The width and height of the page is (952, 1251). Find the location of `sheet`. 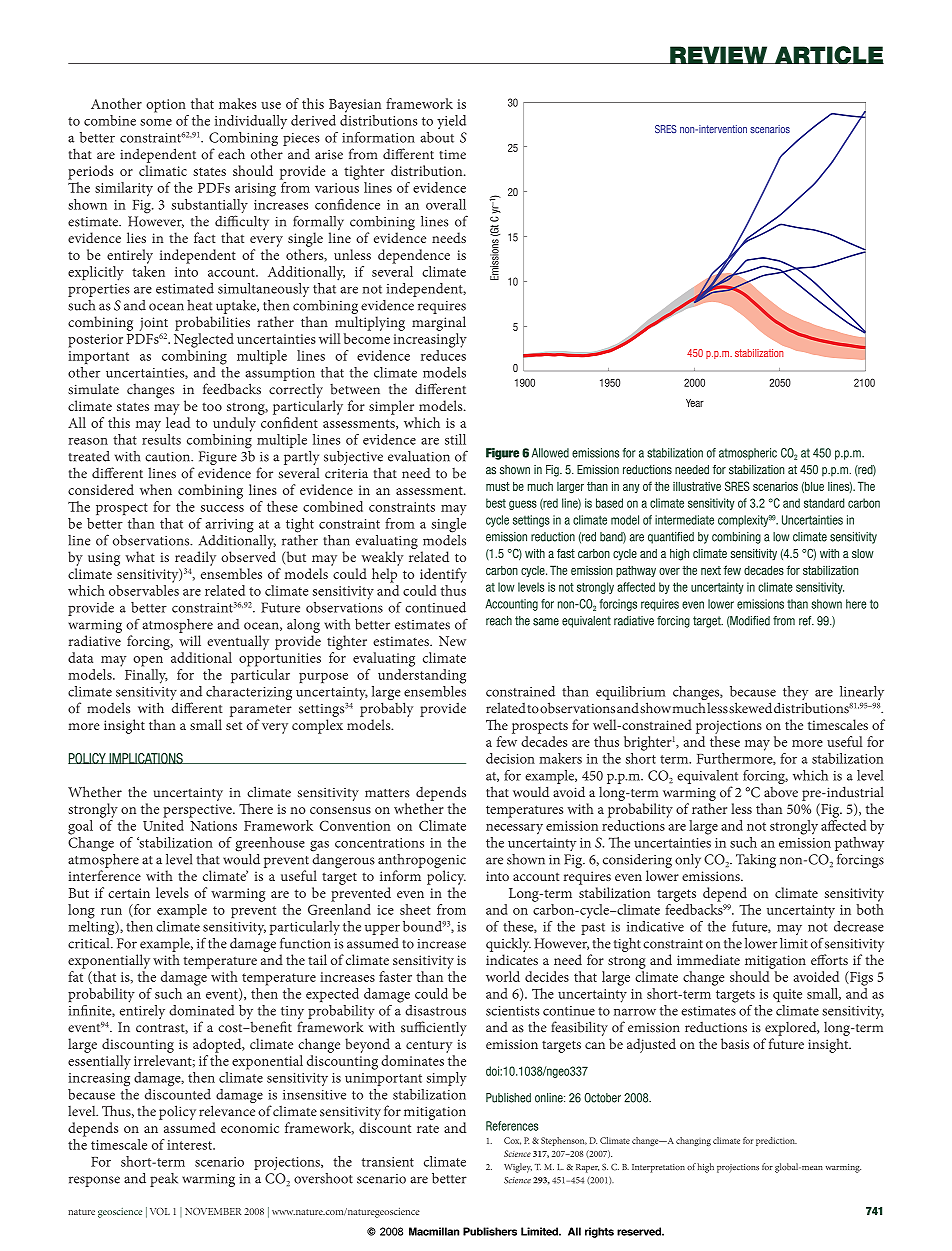

sheet is located at coordinates (415, 909).
